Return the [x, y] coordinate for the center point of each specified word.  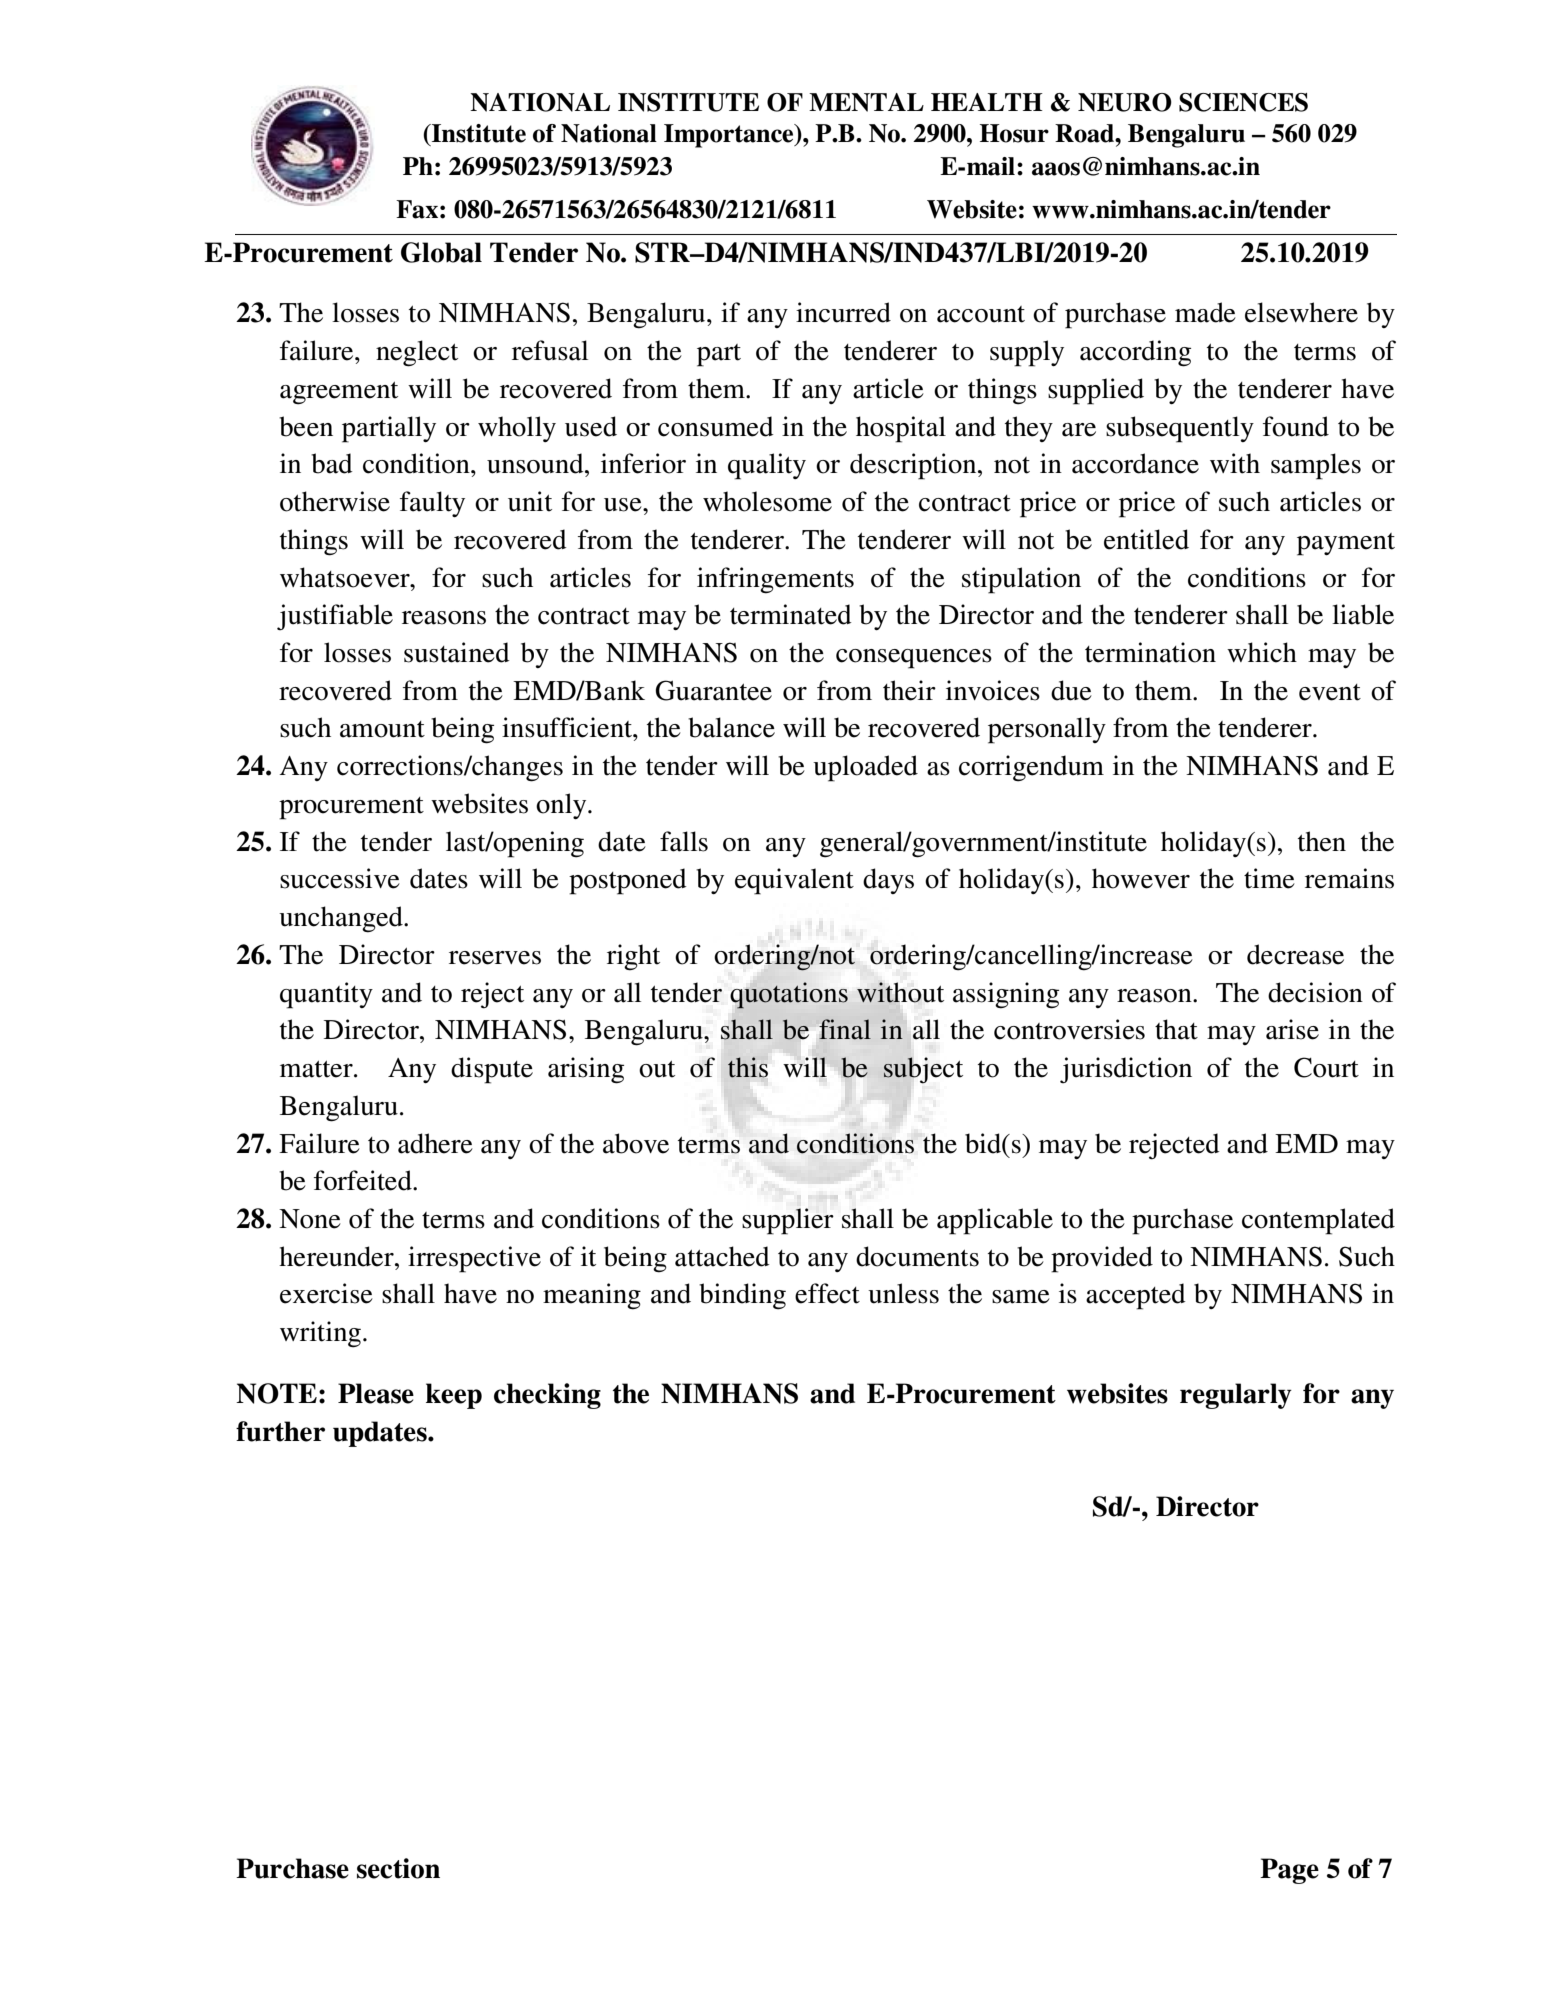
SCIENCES [1243, 102]
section [398, 1868]
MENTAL [866, 102]
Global [441, 252]
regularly [1236, 1396]
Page [1289, 1871]
